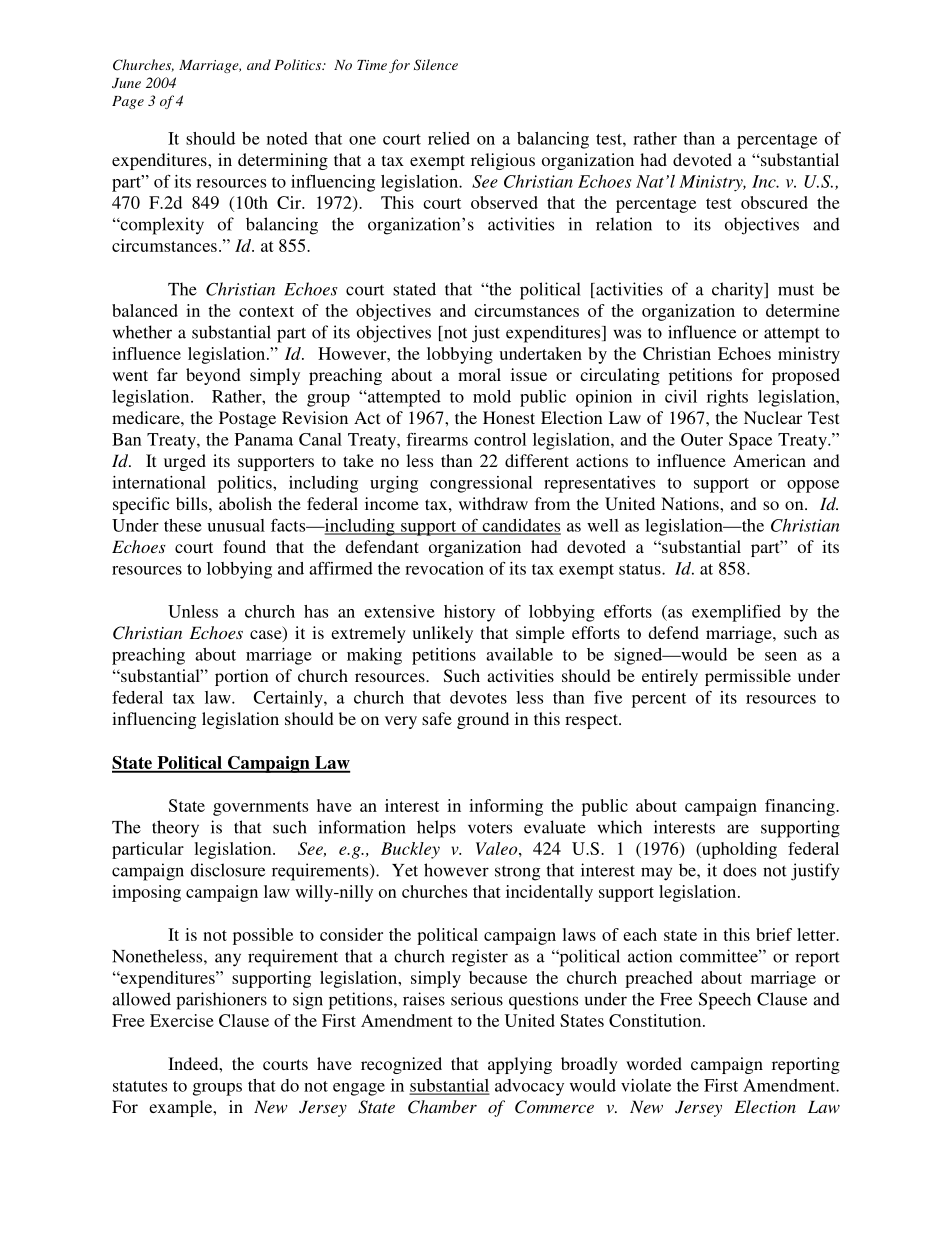  I want to click on Postage, so click(247, 419).
